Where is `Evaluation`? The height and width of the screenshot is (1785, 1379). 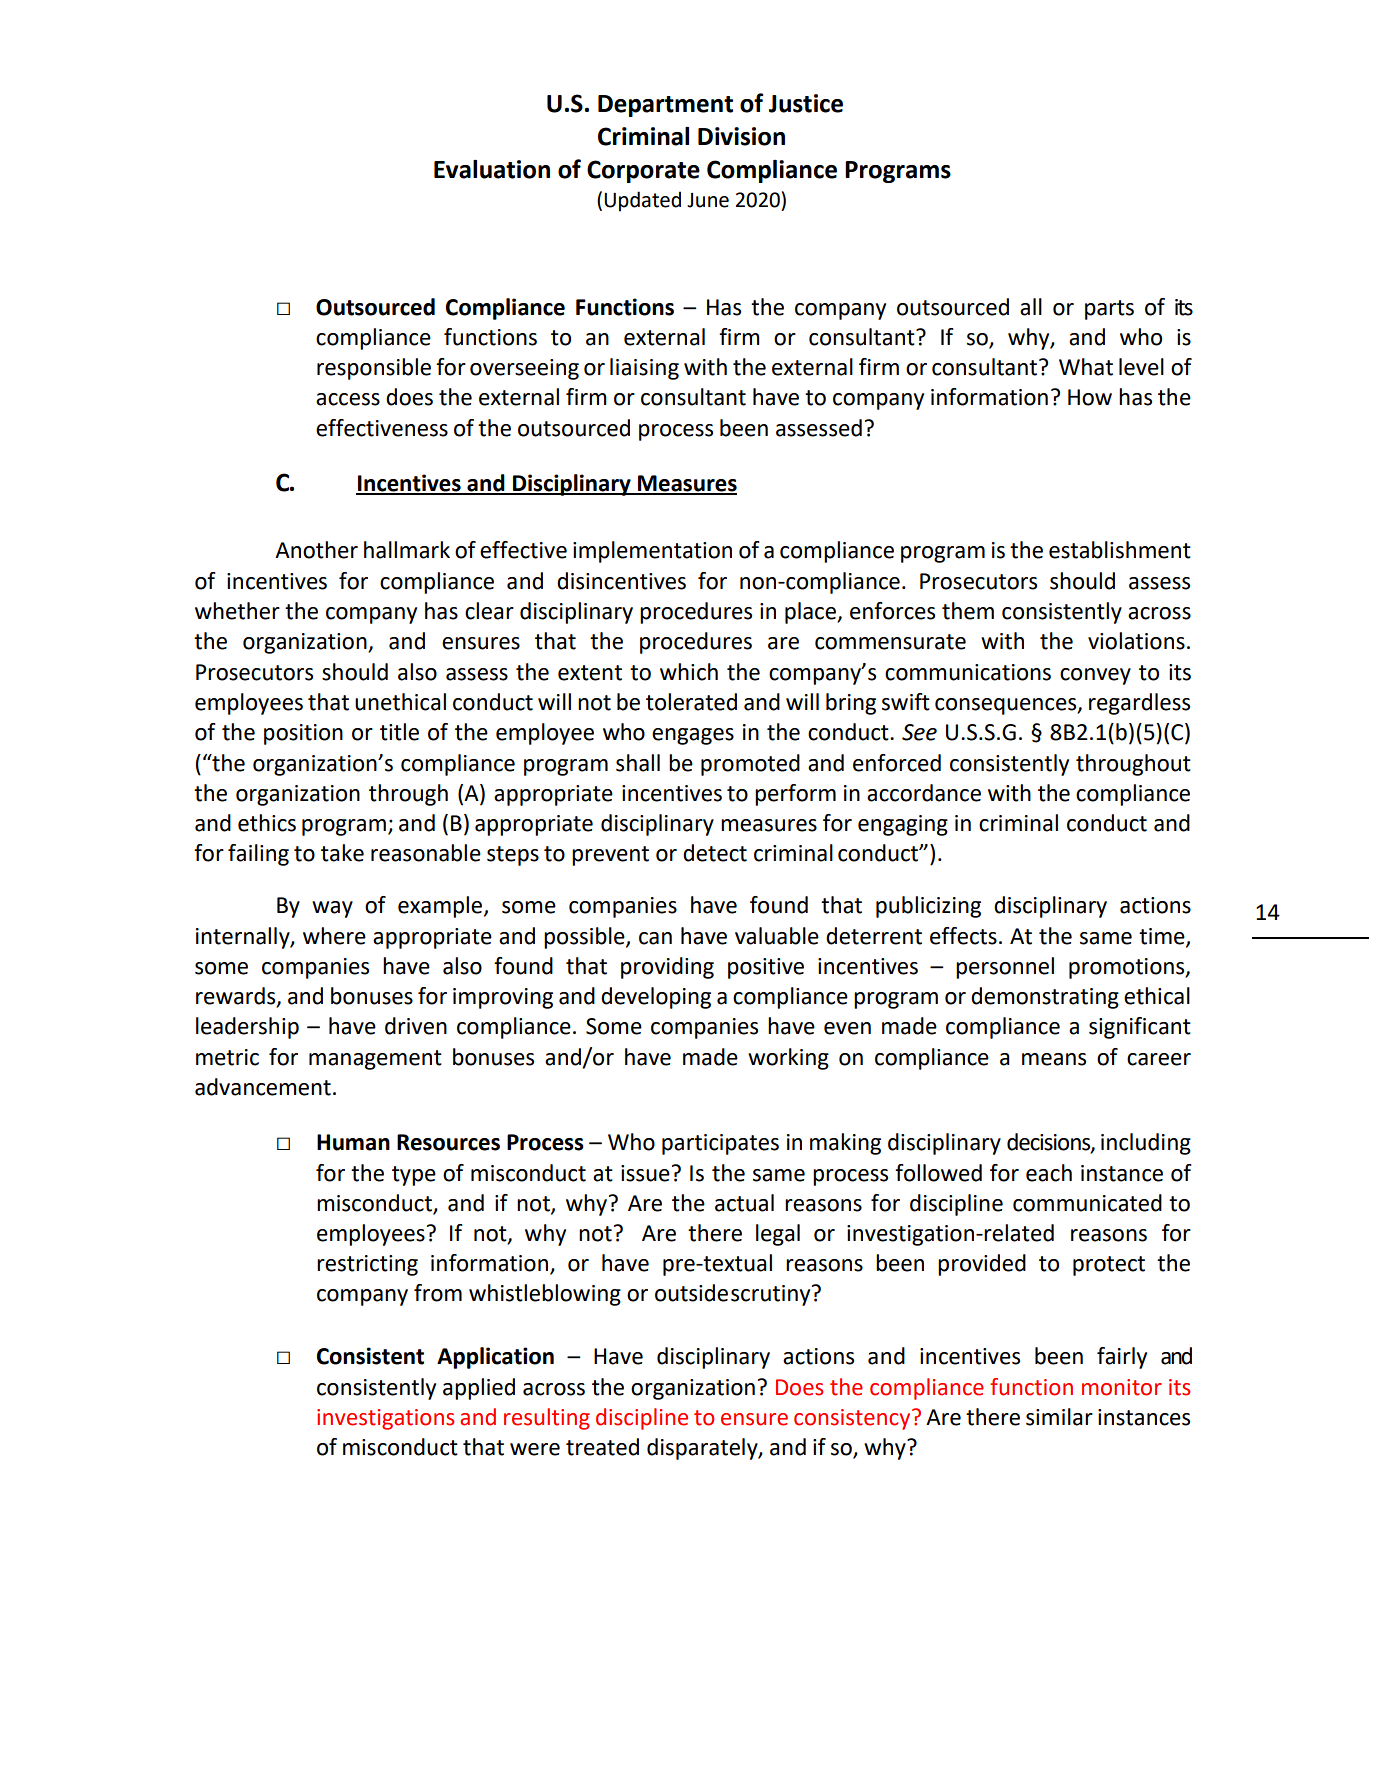 Evaluation is located at coordinates (492, 169).
